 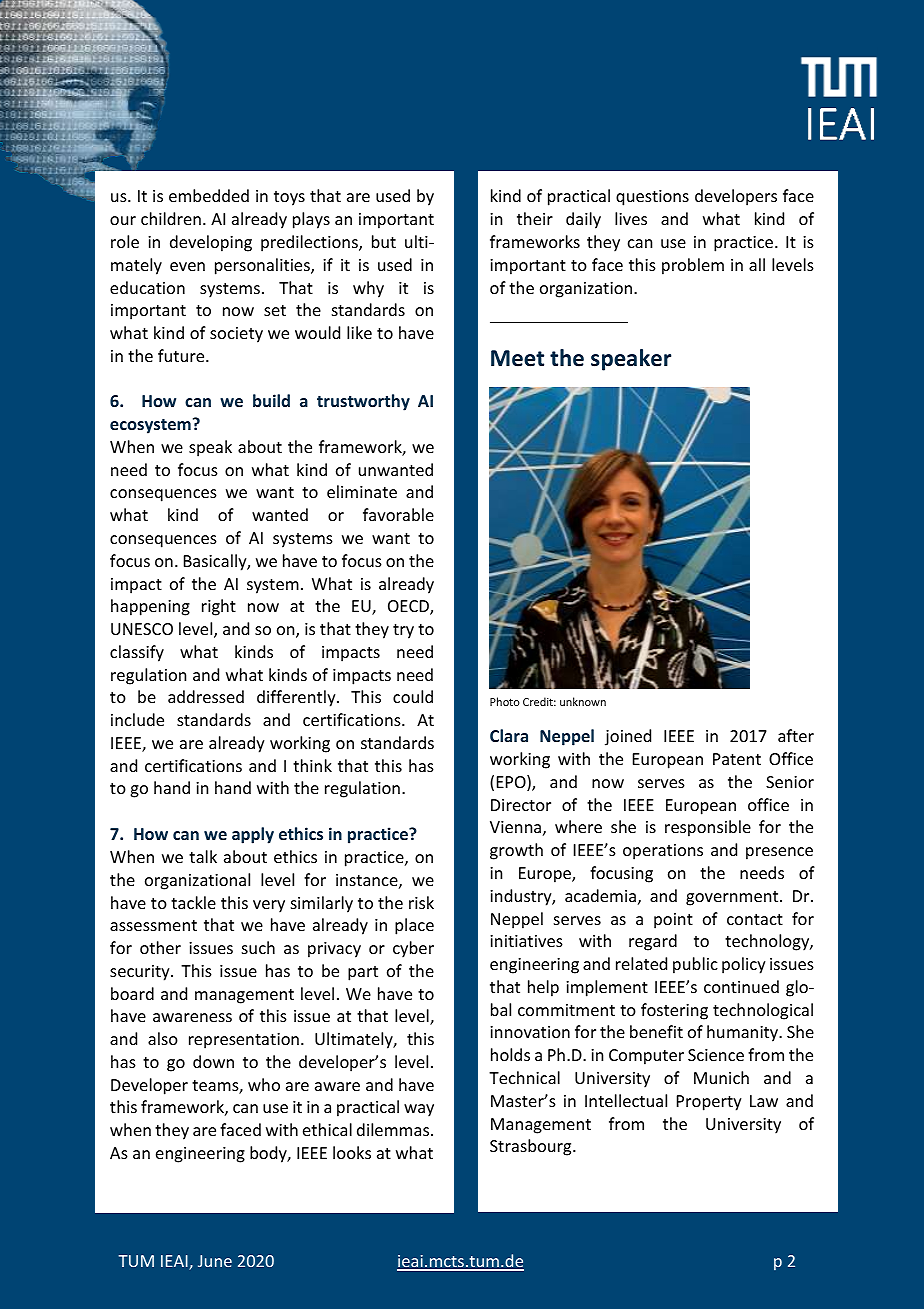 I want to click on June, so click(x=215, y=1261).
